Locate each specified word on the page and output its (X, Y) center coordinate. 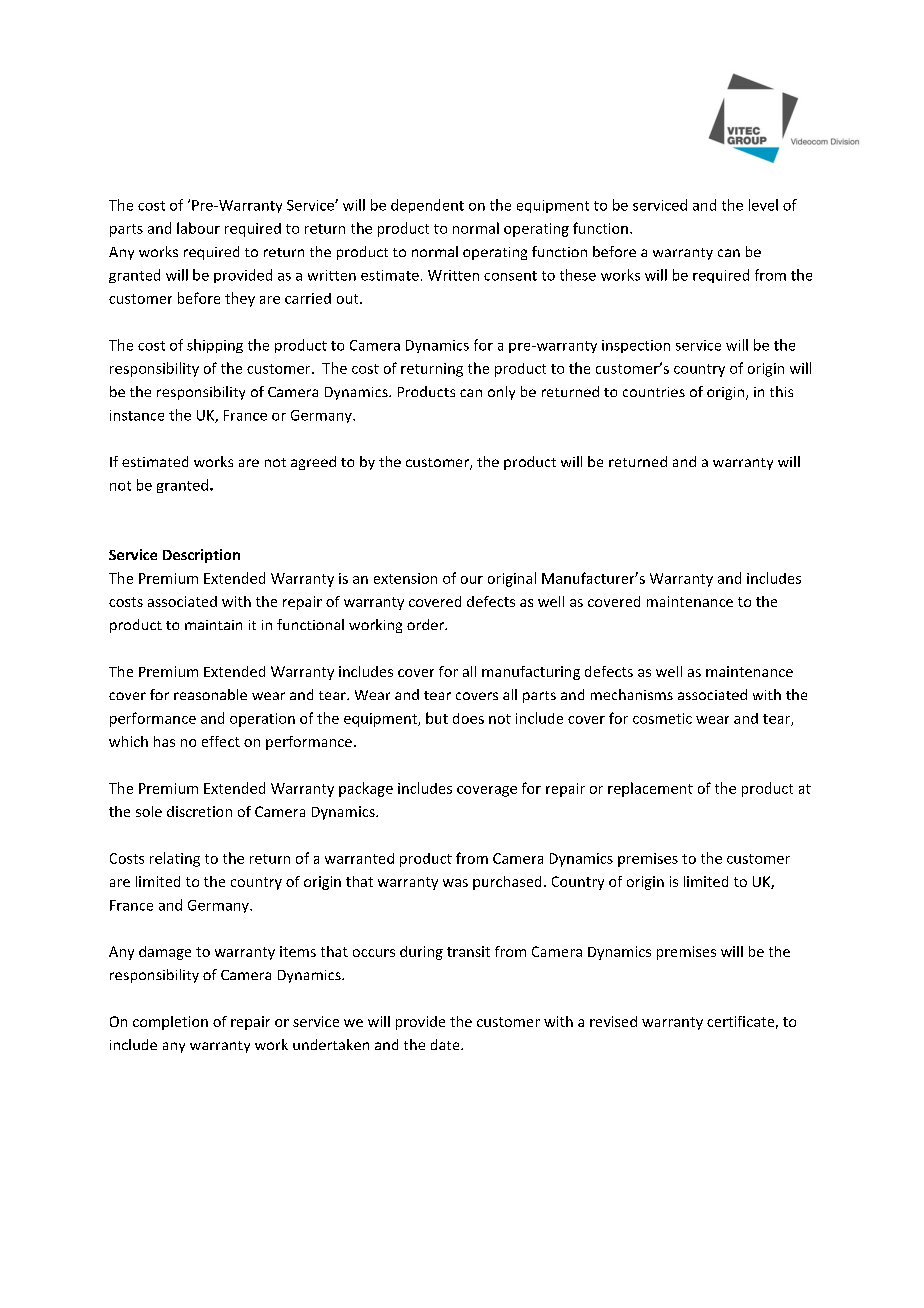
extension (405, 578)
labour (198, 228)
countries (654, 392)
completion (170, 1023)
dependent (427, 206)
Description (201, 556)
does (468, 718)
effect (221, 741)
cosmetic (662, 718)
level (763, 205)
